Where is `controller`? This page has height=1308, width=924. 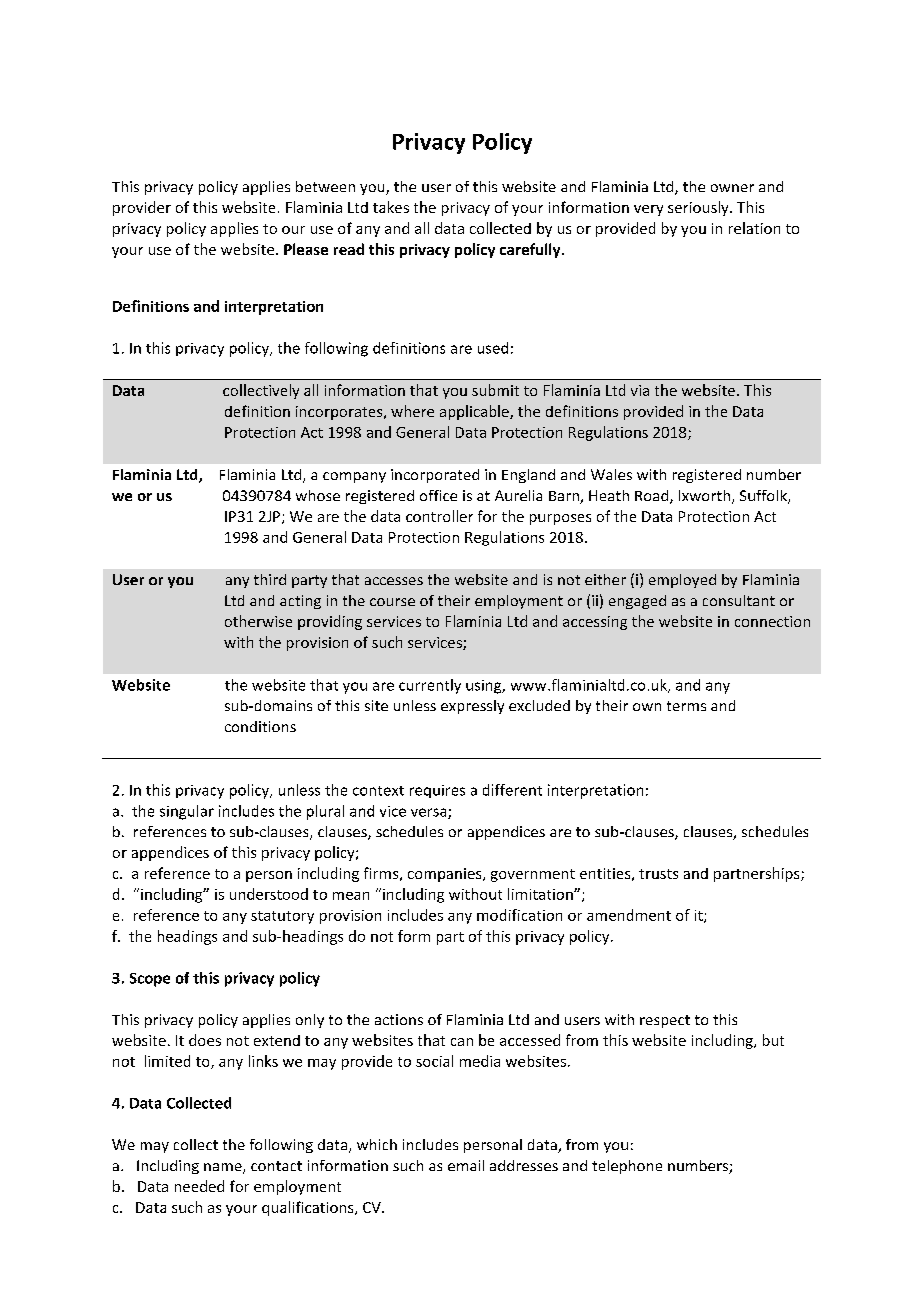
controller is located at coordinates (439, 516).
